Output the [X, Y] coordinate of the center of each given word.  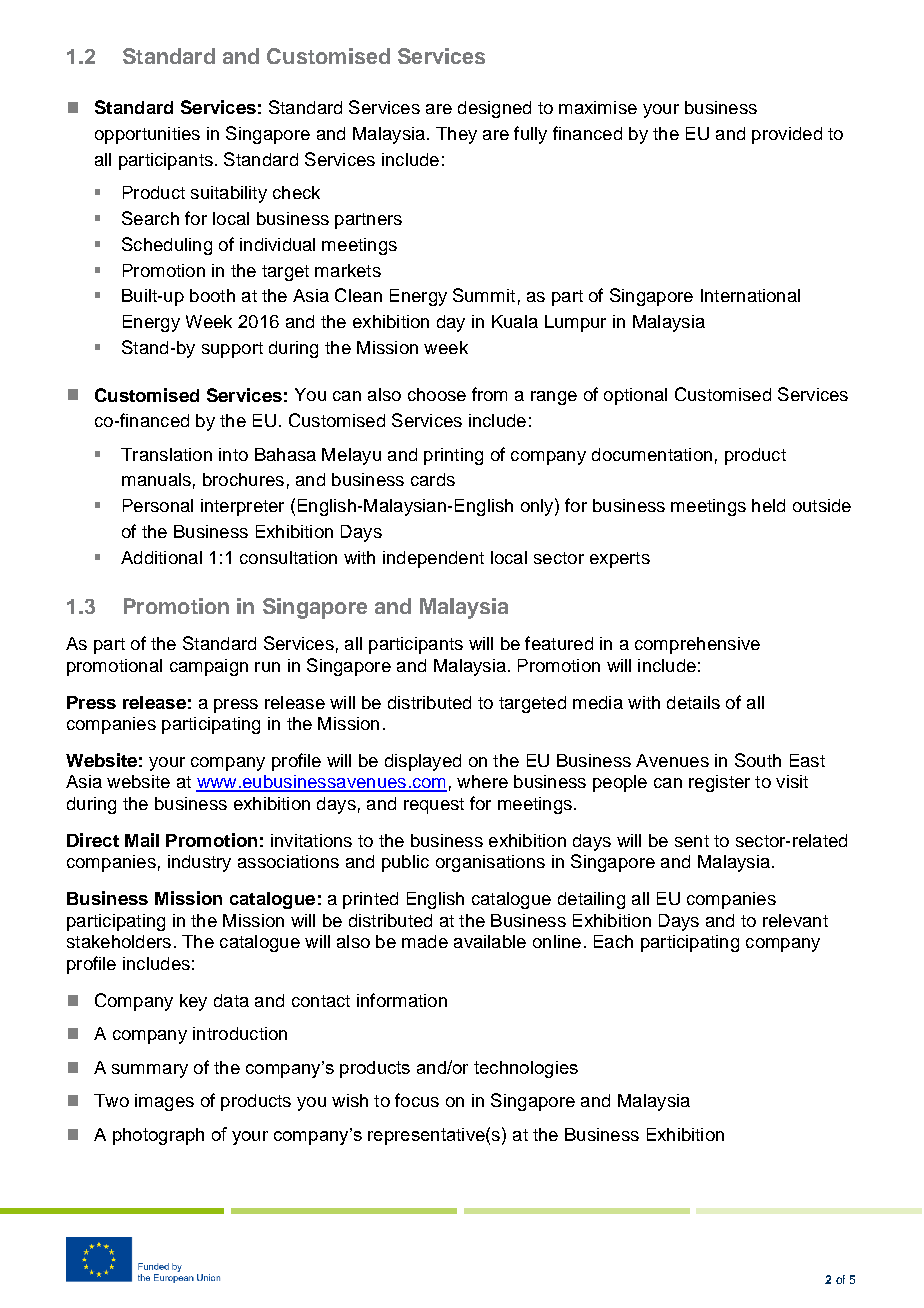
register [719, 783]
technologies [526, 1069]
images [164, 1102]
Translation [166, 454]
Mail [142, 840]
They [456, 135]
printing [453, 456]
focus [417, 1100]
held [768, 505]
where [482, 781]
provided [787, 135]
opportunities [147, 135]
